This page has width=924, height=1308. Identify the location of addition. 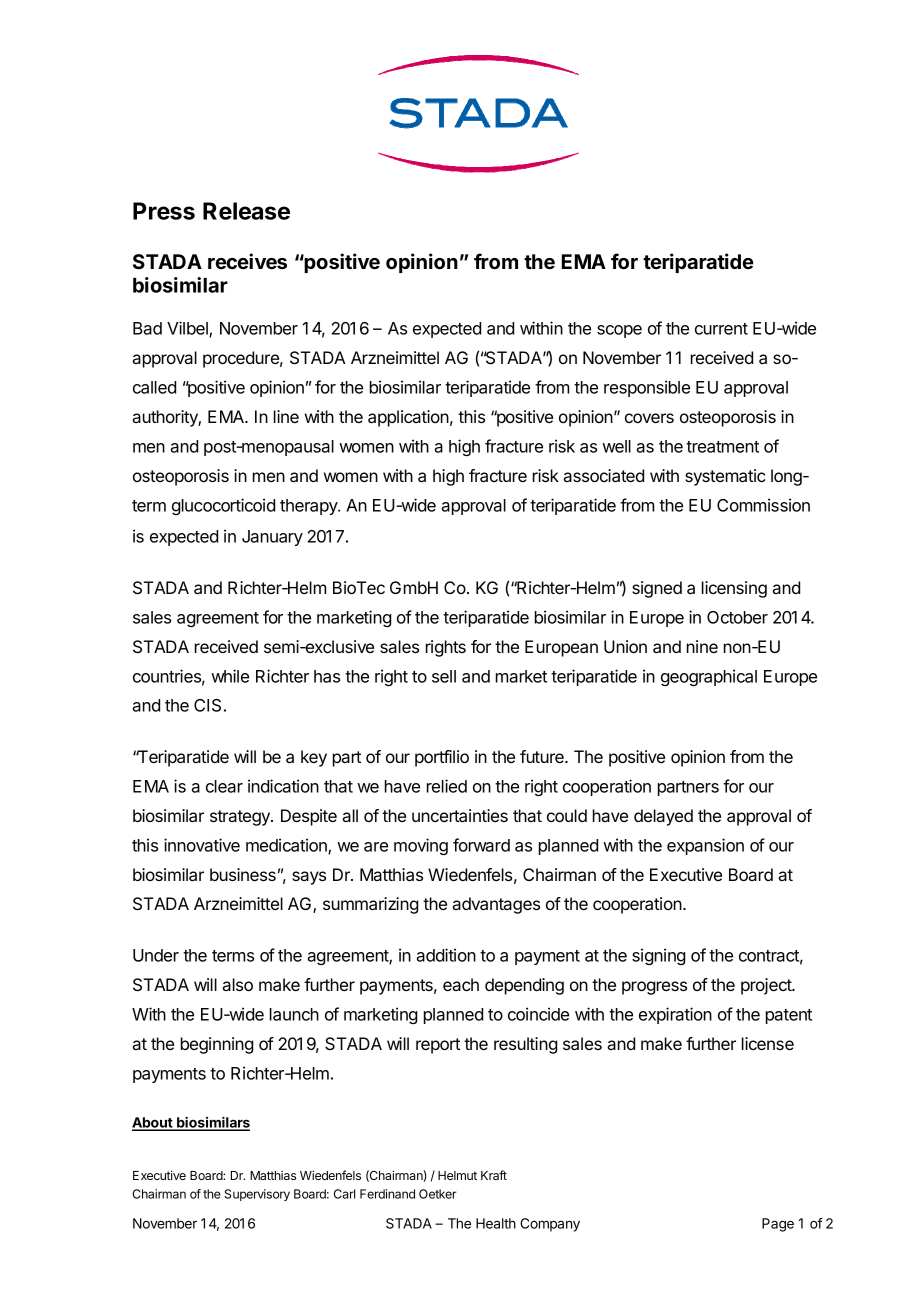
(446, 955).
